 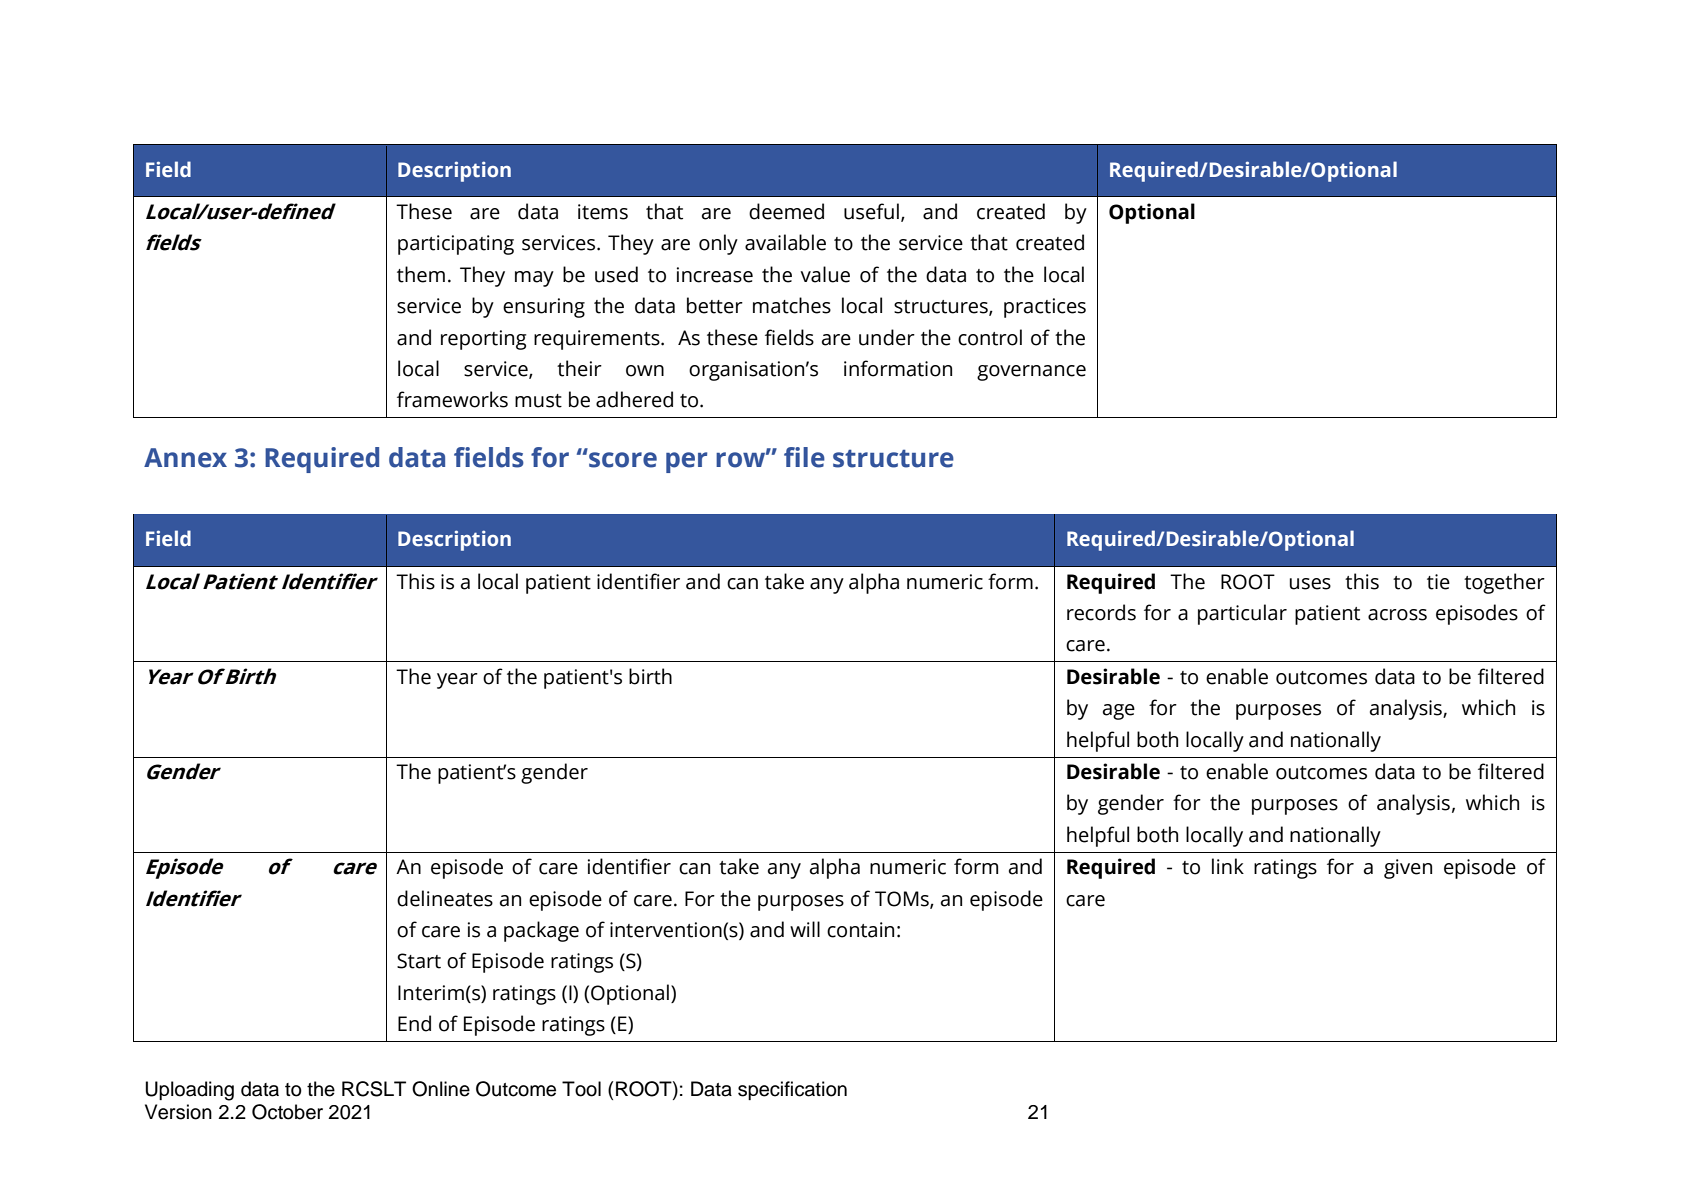 I want to click on available, so click(x=785, y=242).
